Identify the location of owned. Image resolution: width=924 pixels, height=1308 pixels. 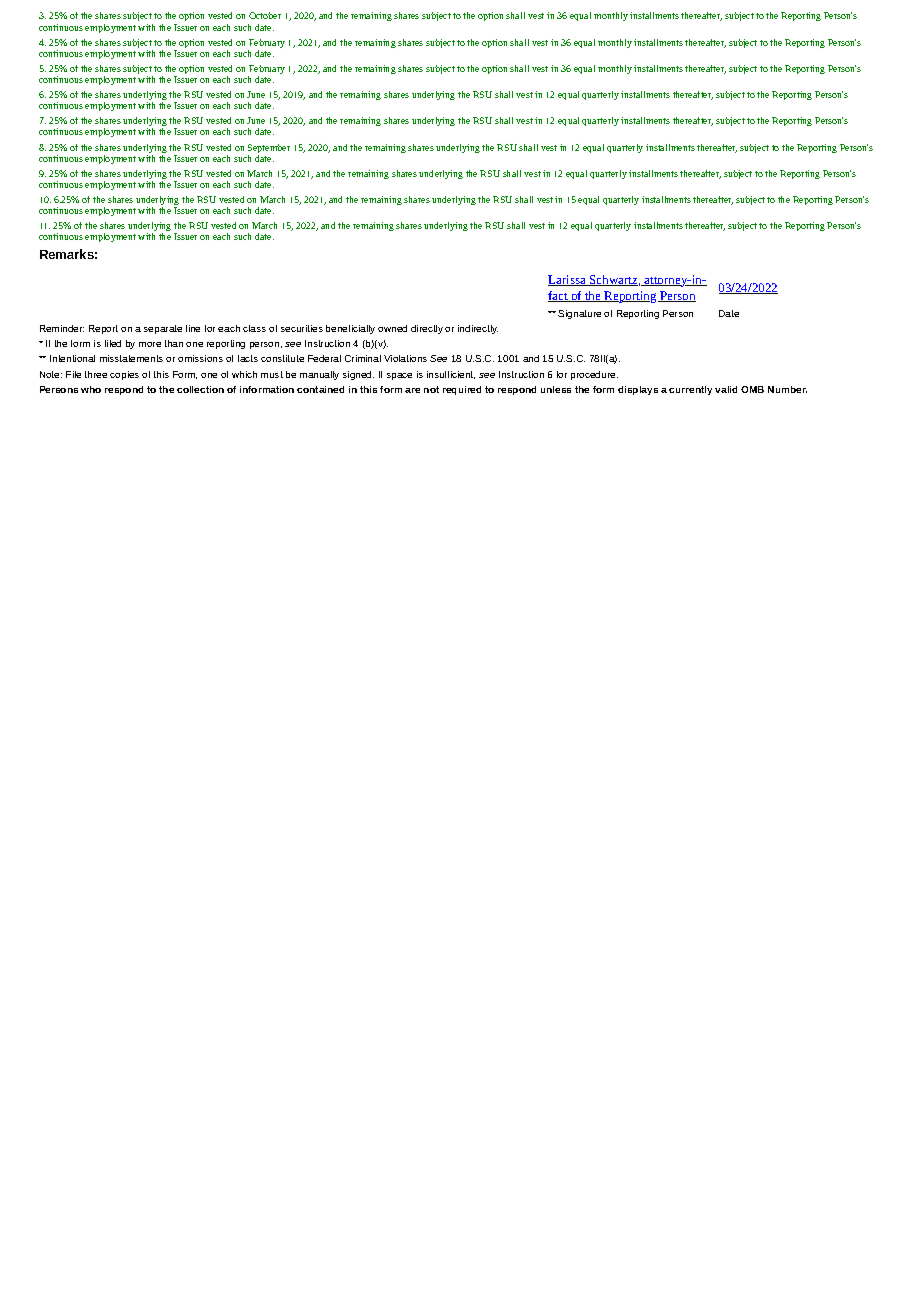
(392, 328).
